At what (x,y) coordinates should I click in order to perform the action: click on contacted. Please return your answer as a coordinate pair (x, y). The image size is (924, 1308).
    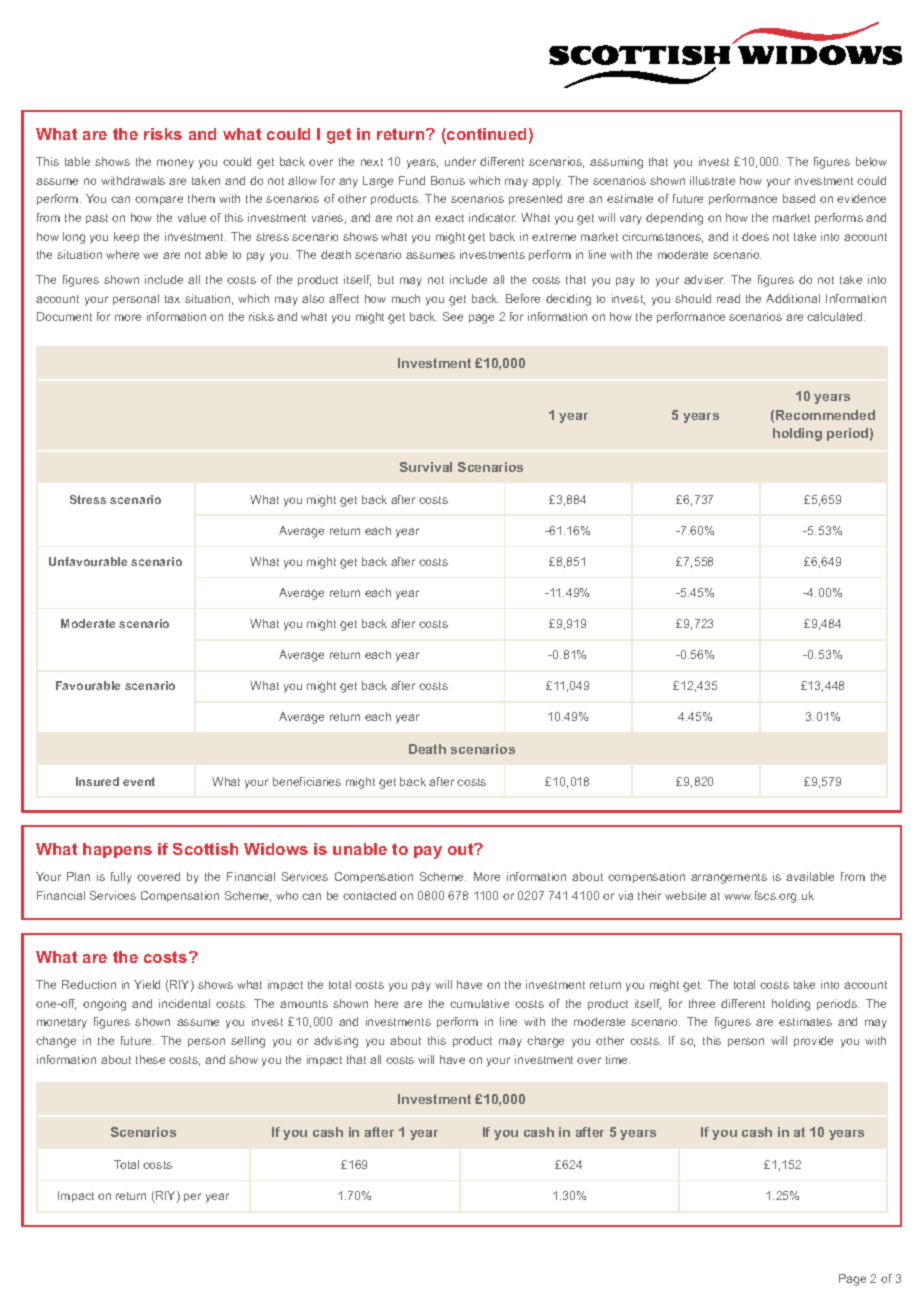
    Looking at the image, I should click on (369, 895).
